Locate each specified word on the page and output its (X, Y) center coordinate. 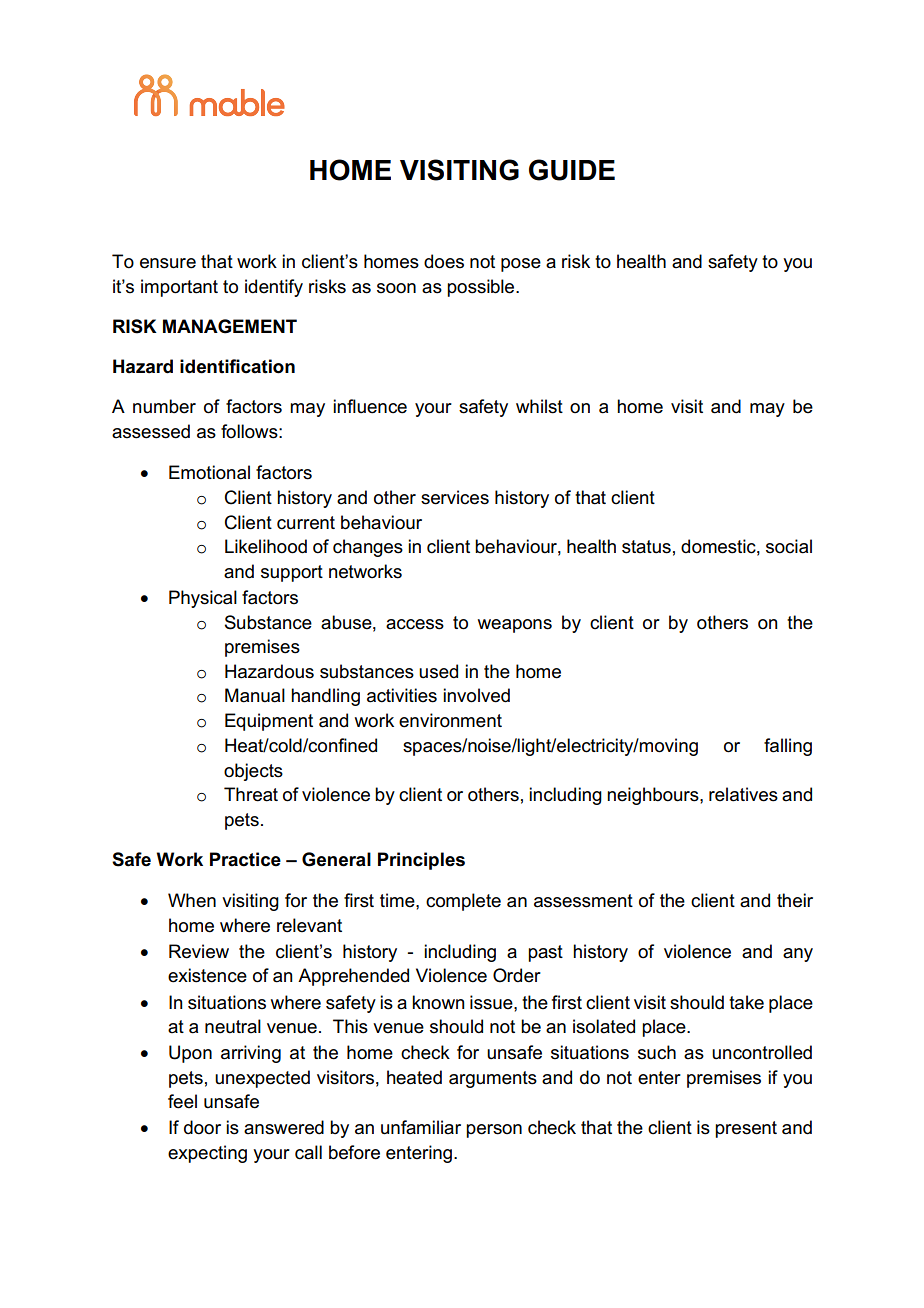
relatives (743, 794)
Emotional (209, 472)
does (444, 261)
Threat (251, 794)
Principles (421, 861)
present (746, 1129)
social (789, 546)
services (455, 497)
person (494, 1131)
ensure (168, 263)
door (202, 1127)
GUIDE (572, 170)
